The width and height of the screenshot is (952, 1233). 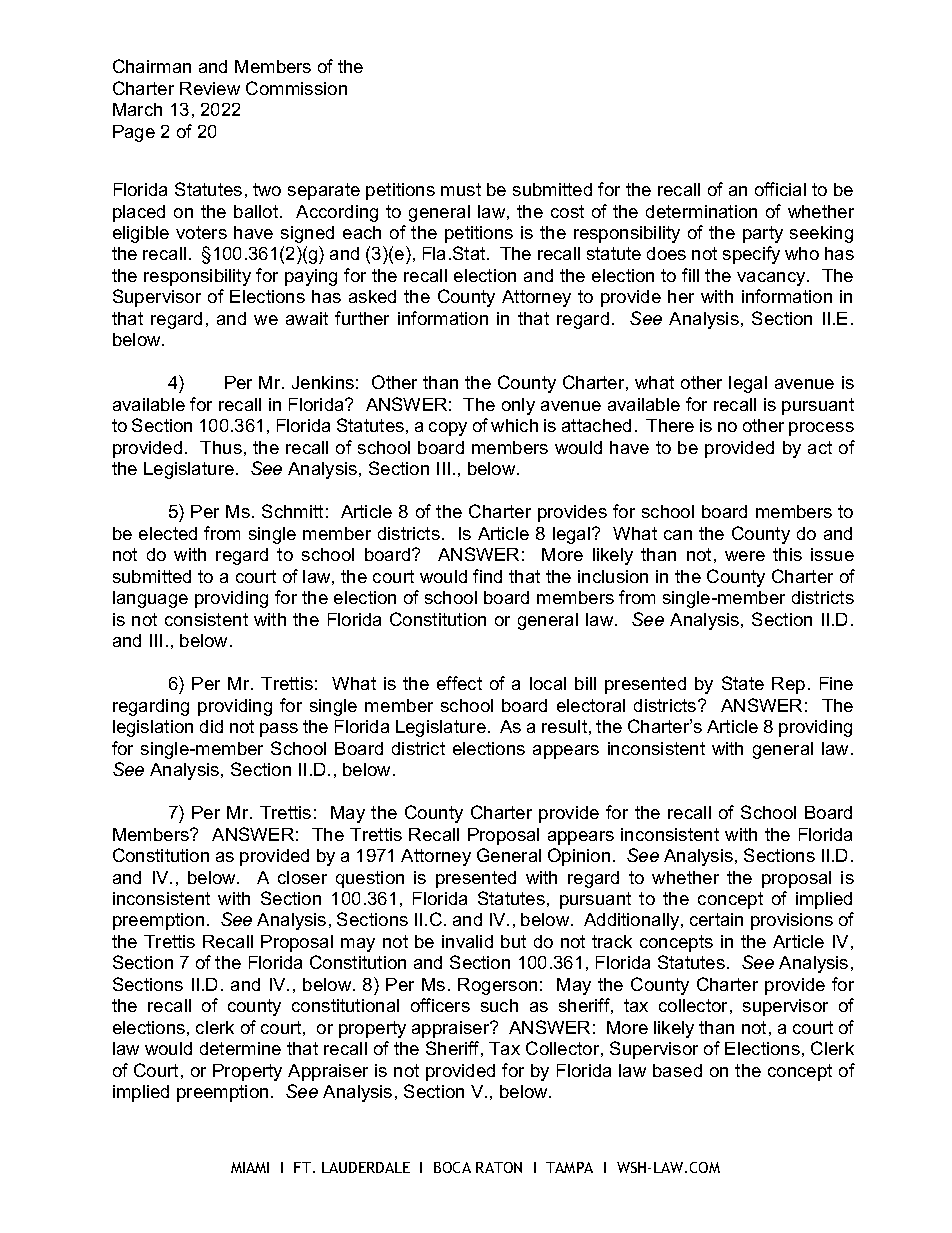 What do you see at coordinates (221, 447) in the screenshot?
I see `Thus` at bounding box center [221, 447].
